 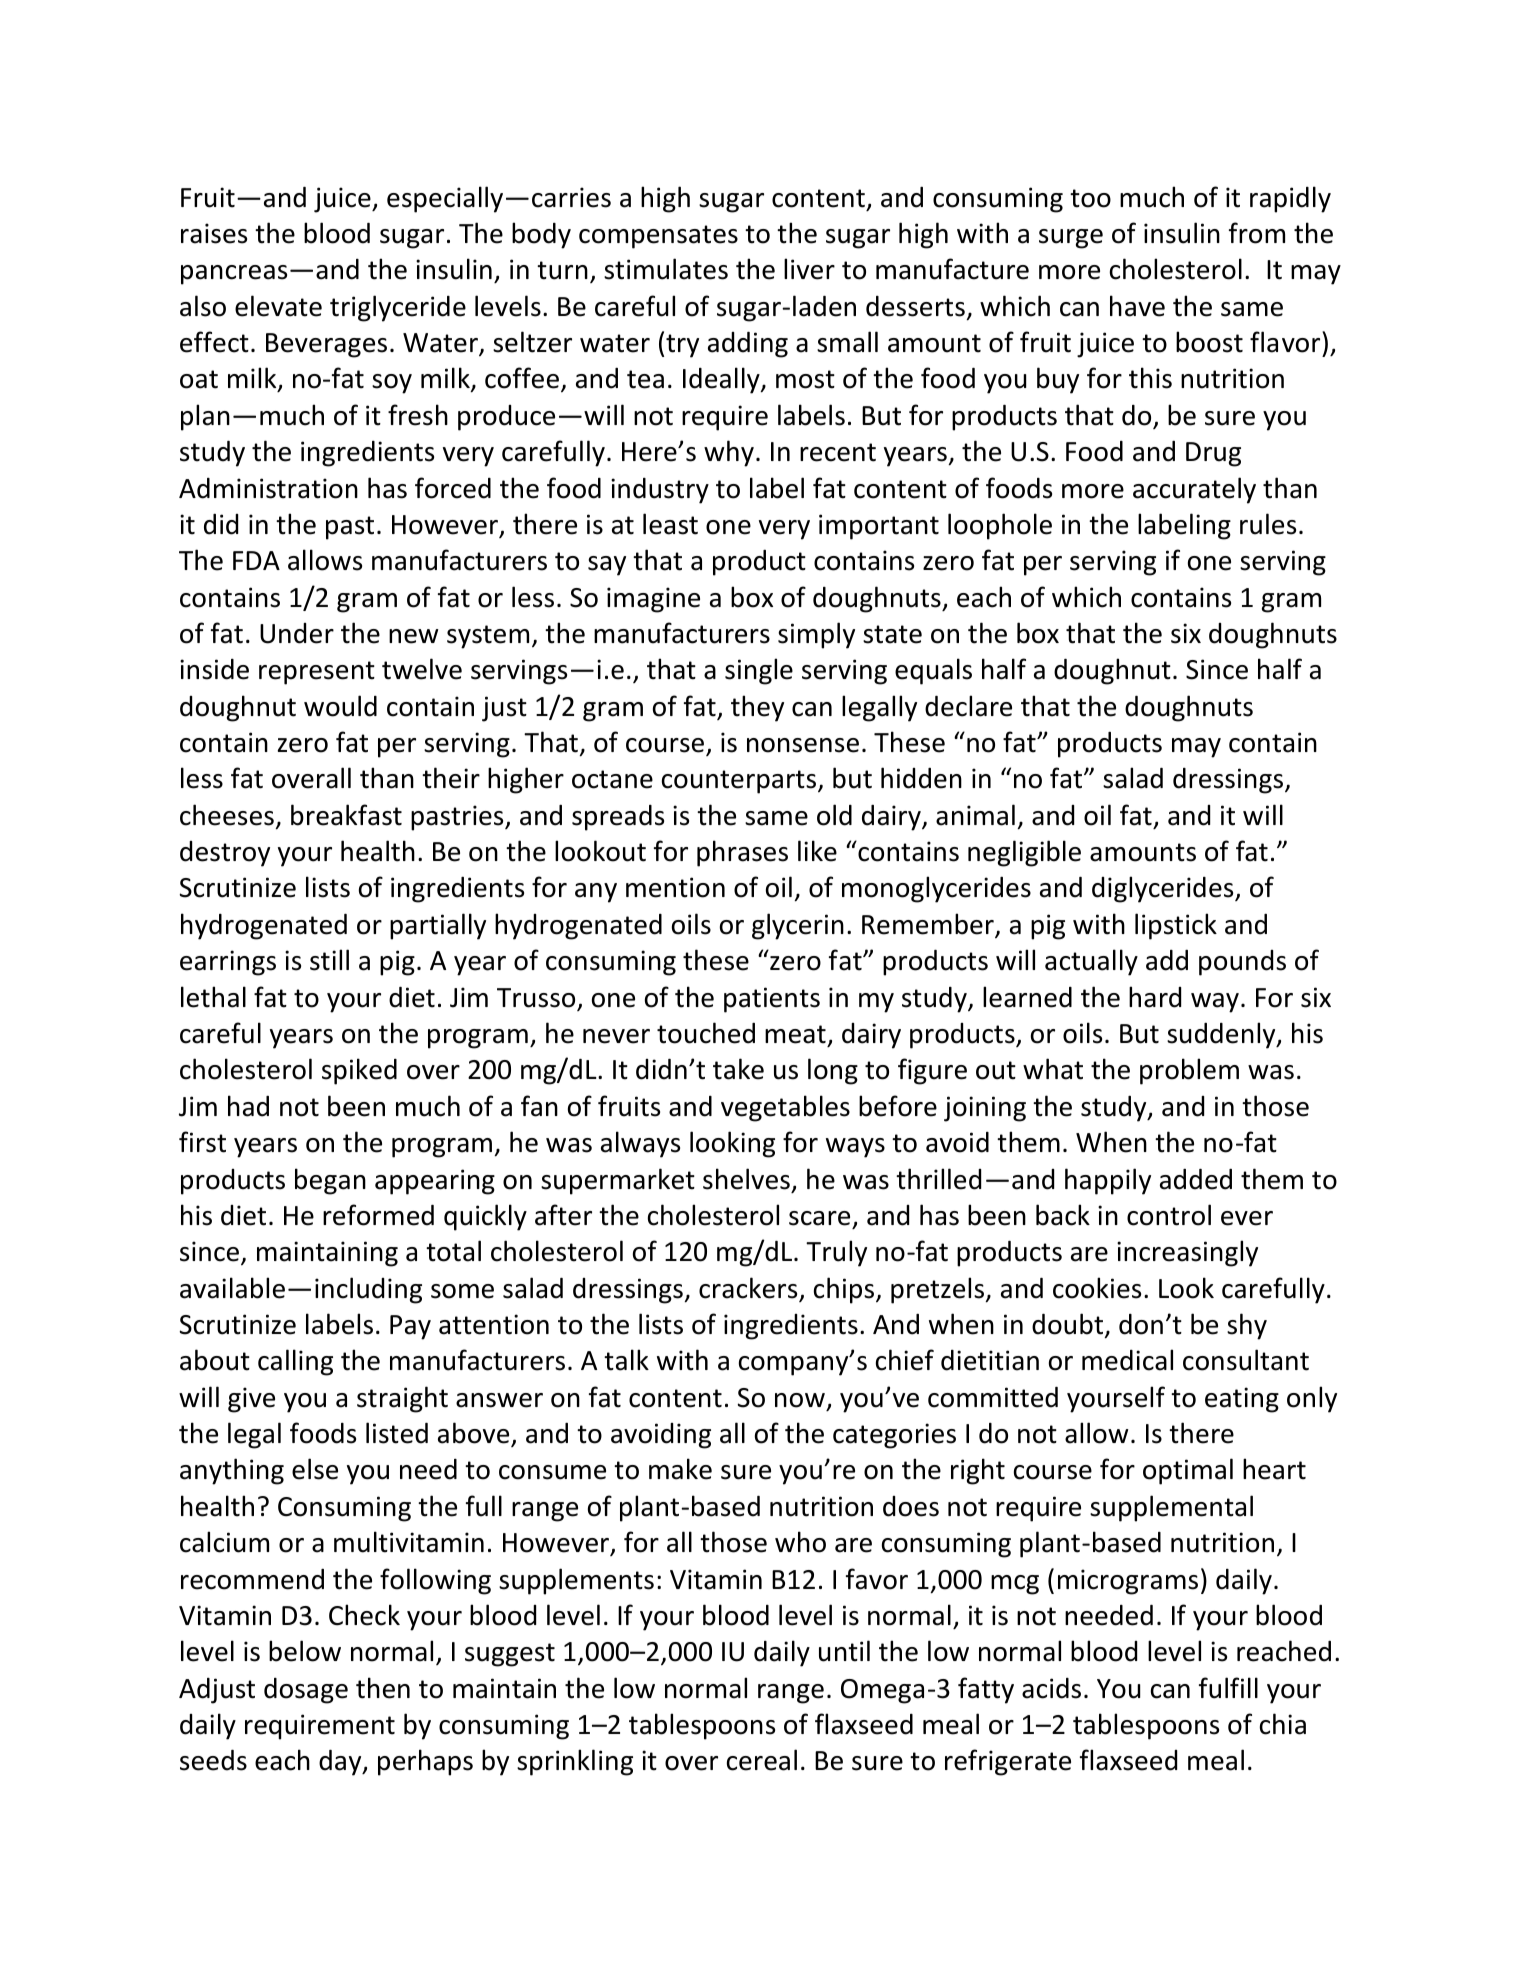 I want to click on cereal, so click(x=762, y=1760).
